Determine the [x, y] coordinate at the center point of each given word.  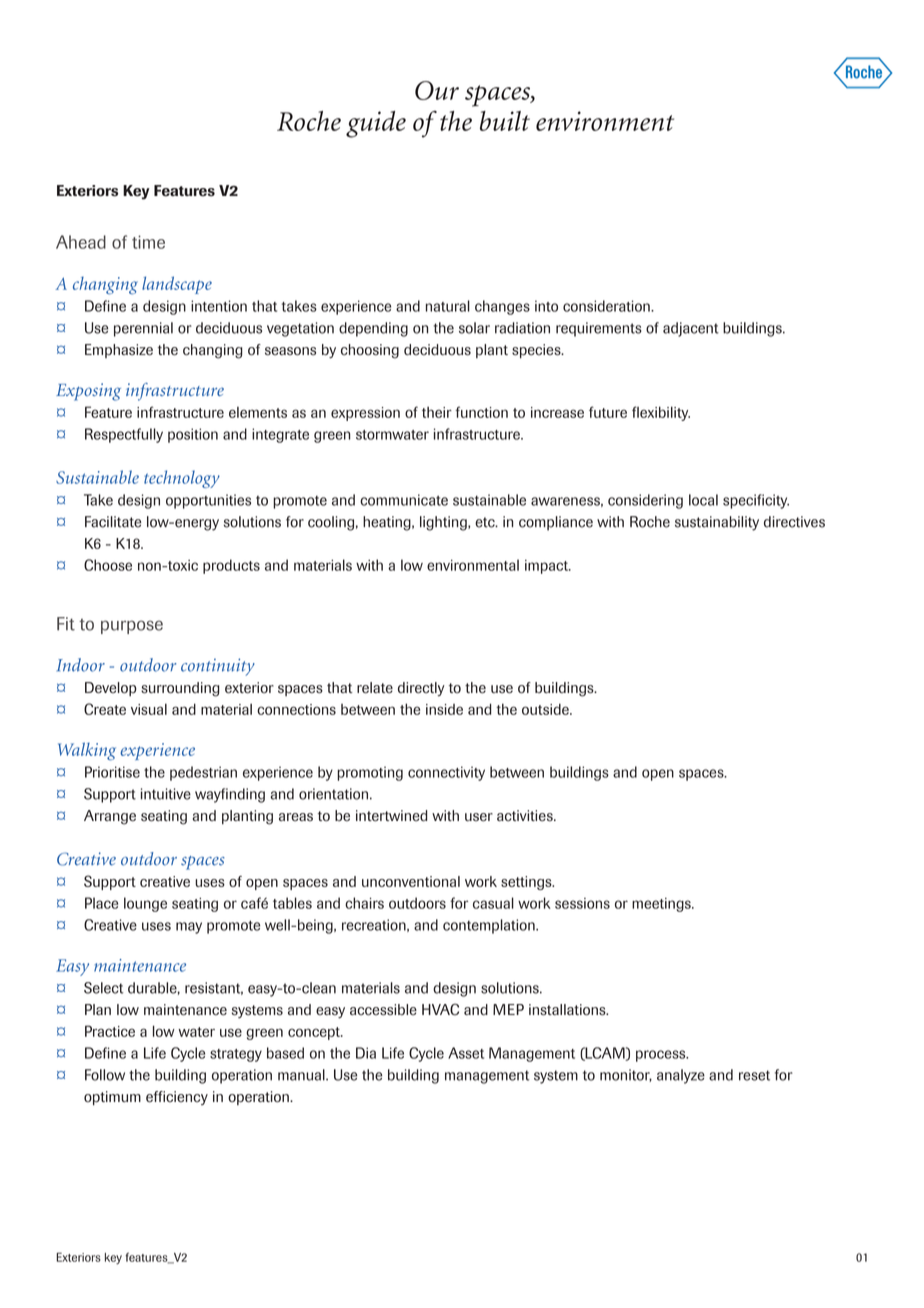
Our [437, 90]
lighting [444, 523]
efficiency [177, 1098]
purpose [132, 627]
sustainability [717, 523]
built [505, 121]
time [148, 242]
